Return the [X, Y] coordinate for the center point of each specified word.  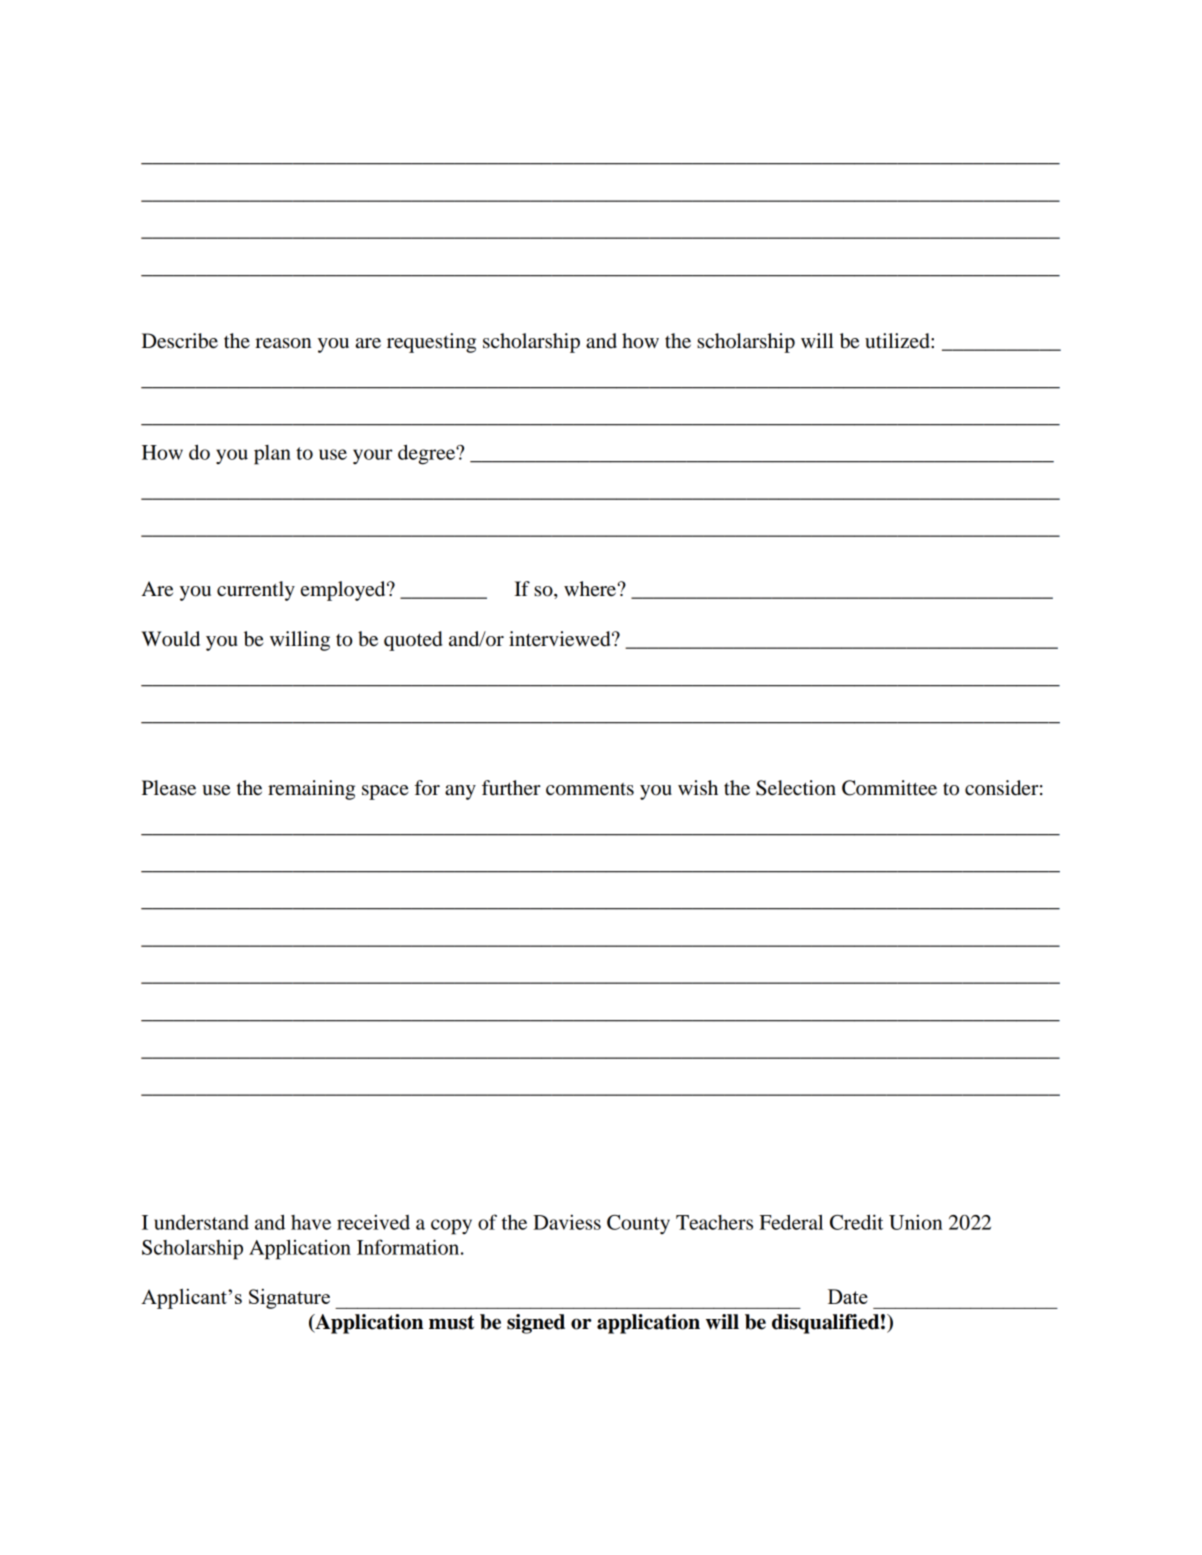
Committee [889, 788]
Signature [289, 1299]
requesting [431, 343]
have [311, 1222]
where [590, 589]
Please [169, 788]
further [511, 788]
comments [590, 789]
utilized [898, 341]
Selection [796, 788]
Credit [856, 1222]
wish [698, 788]
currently [256, 591]
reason [283, 343]
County [638, 1224]
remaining [311, 790]
